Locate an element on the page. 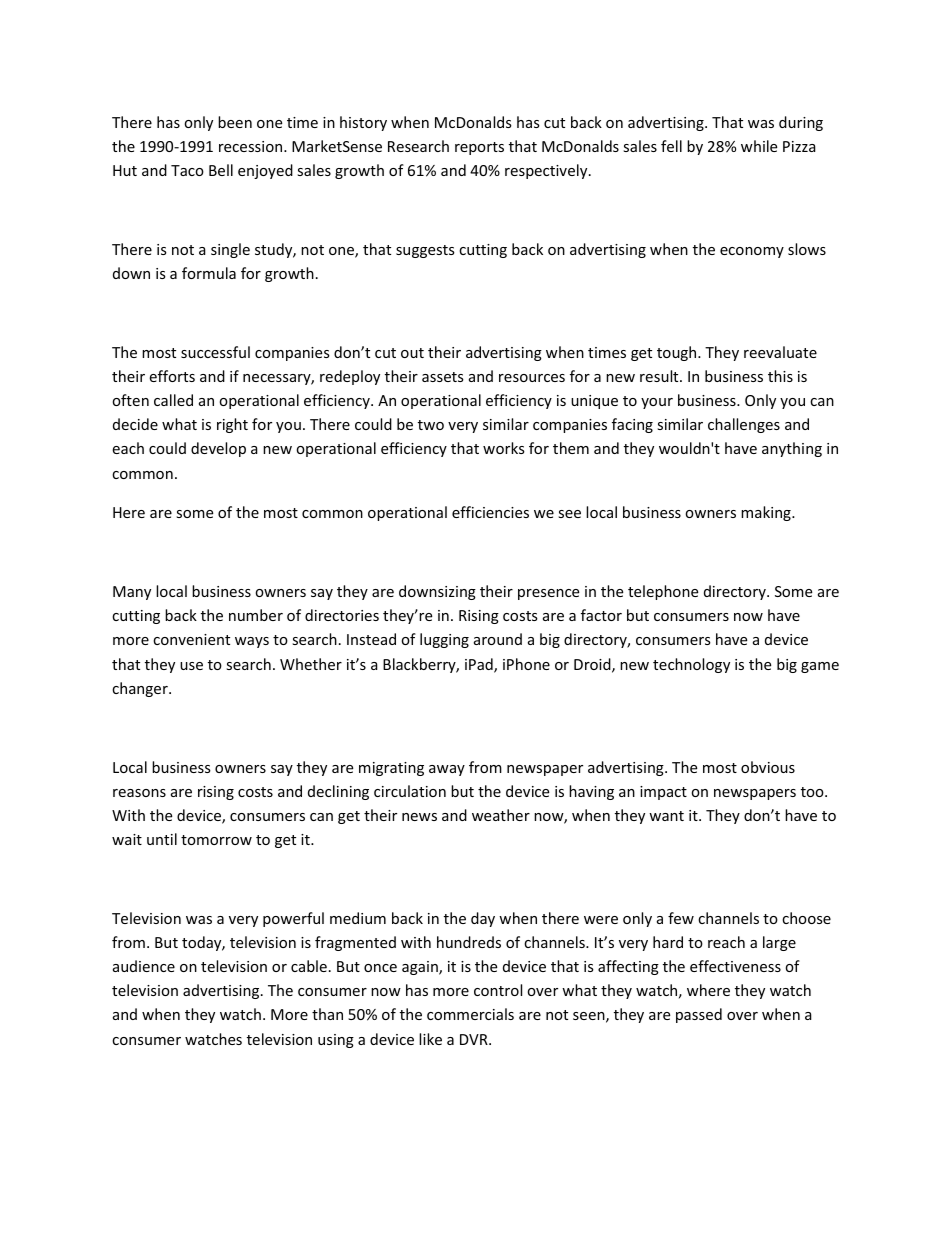  obvious is located at coordinates (768, 767).
